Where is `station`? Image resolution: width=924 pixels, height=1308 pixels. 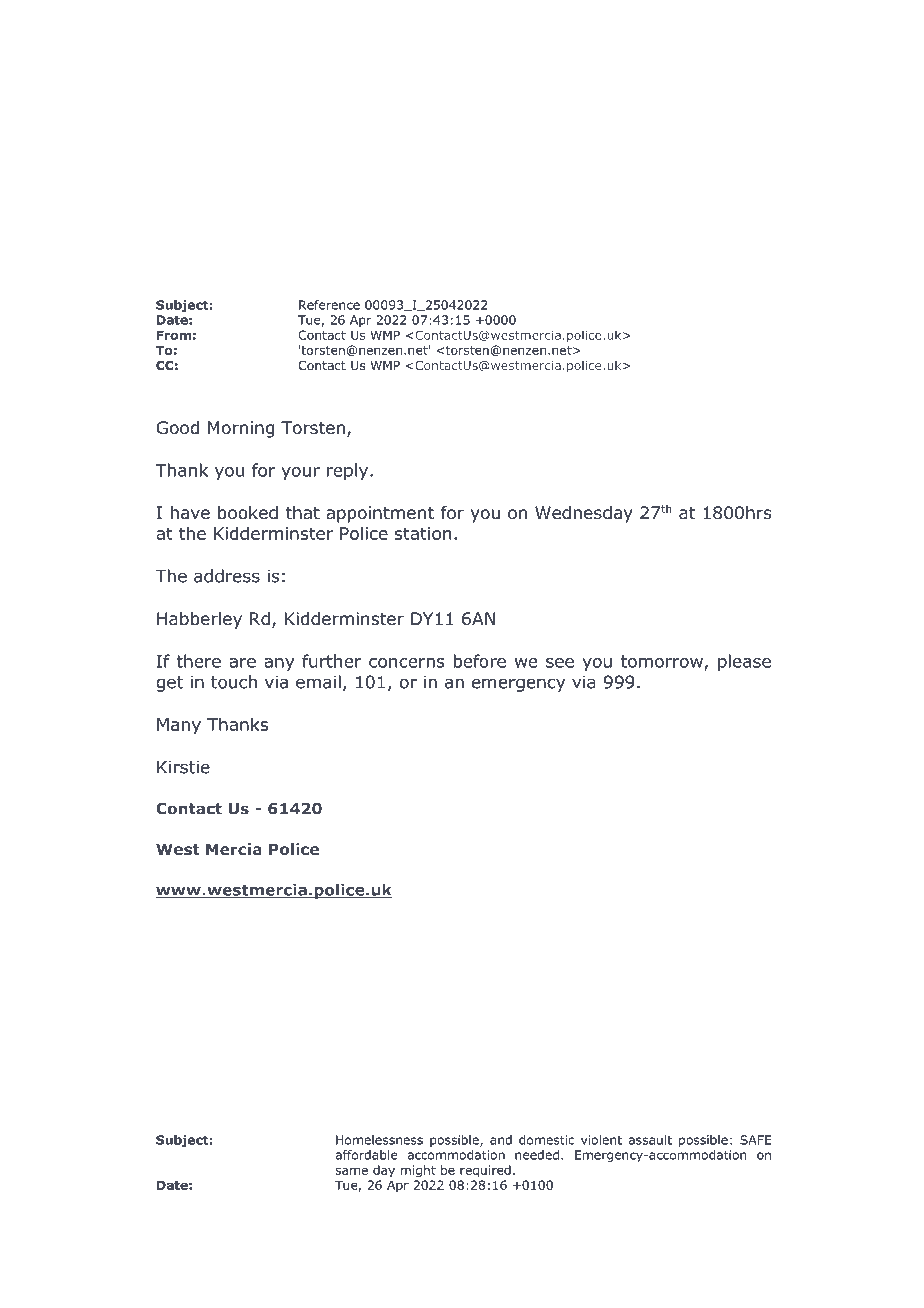 station is located at coordinates (423, 533).
